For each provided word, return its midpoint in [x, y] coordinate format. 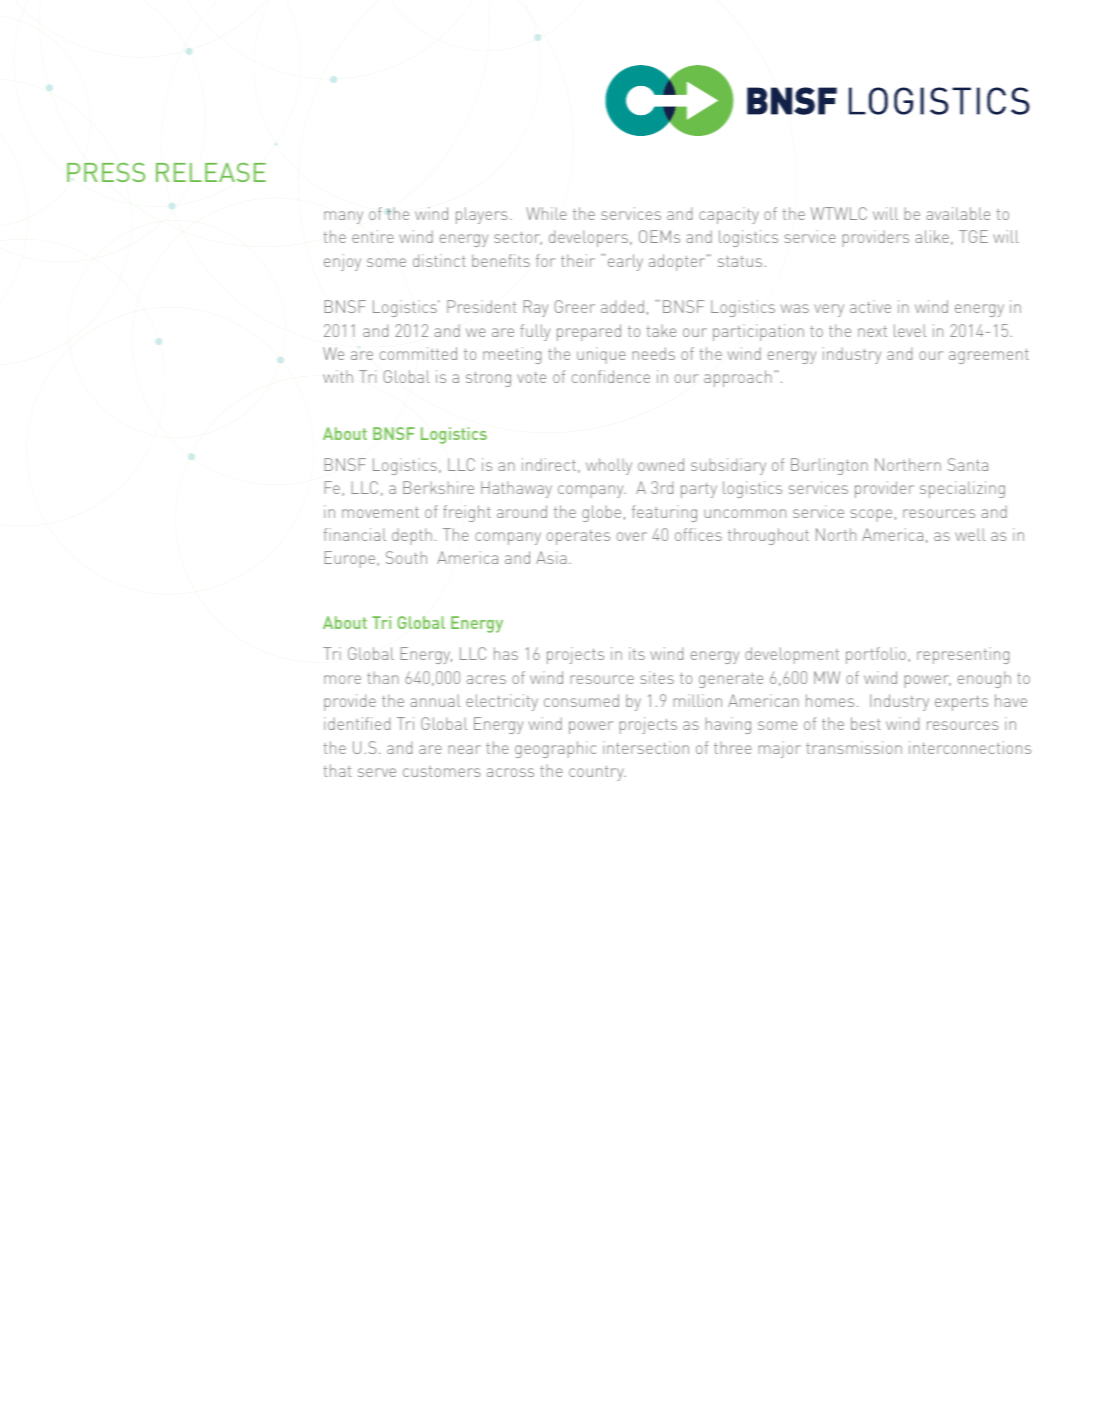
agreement [989, 356]
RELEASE [211, 172]
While [546, 213]
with [338, 376]
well [970, 534]
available [958, 213]
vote [531, 377]
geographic [555, 749]
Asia [551, 557]
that [337, 770]
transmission [854, 747]
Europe [351, 559]
